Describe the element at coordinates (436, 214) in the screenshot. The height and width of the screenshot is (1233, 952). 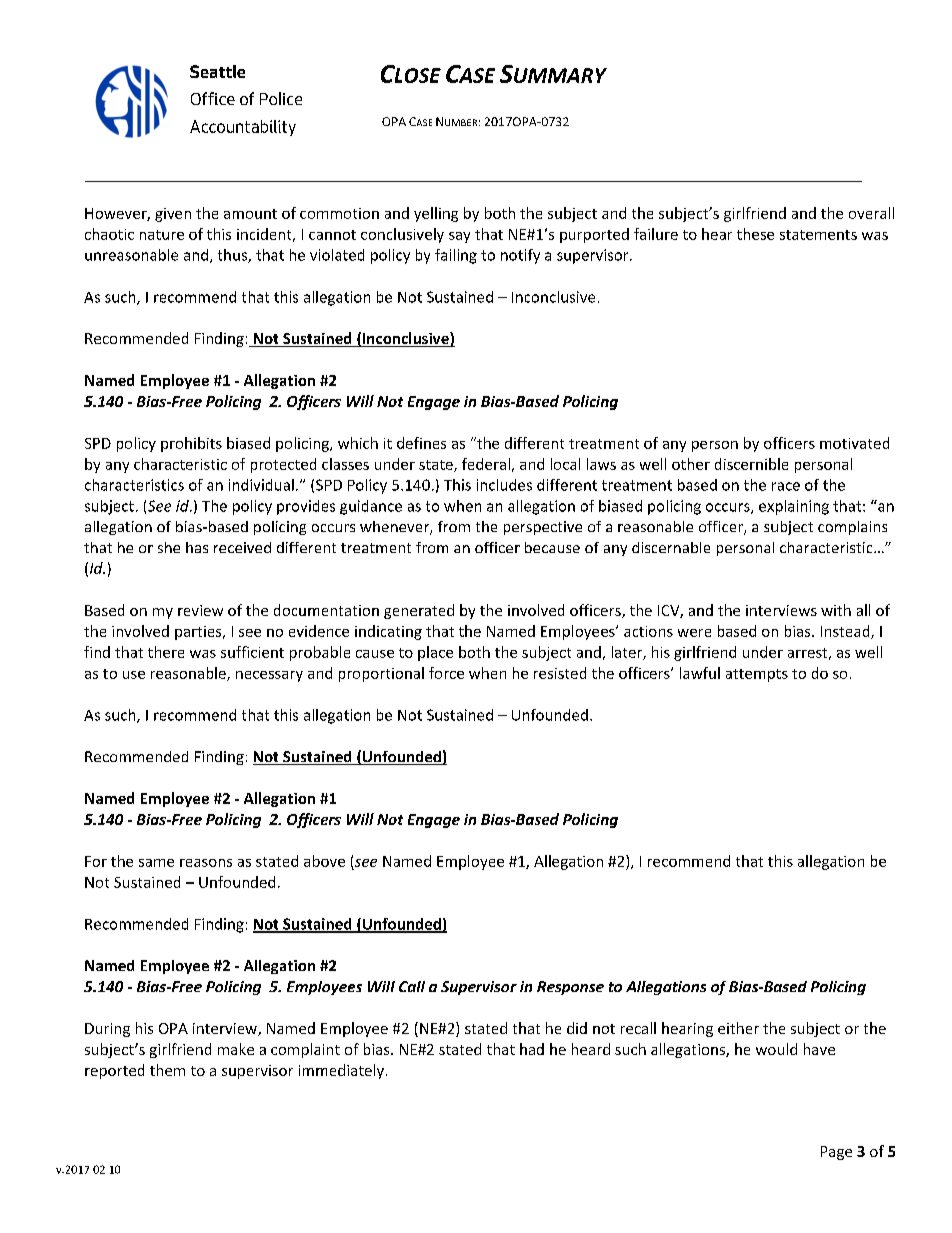
I see `yelling` at that location.
